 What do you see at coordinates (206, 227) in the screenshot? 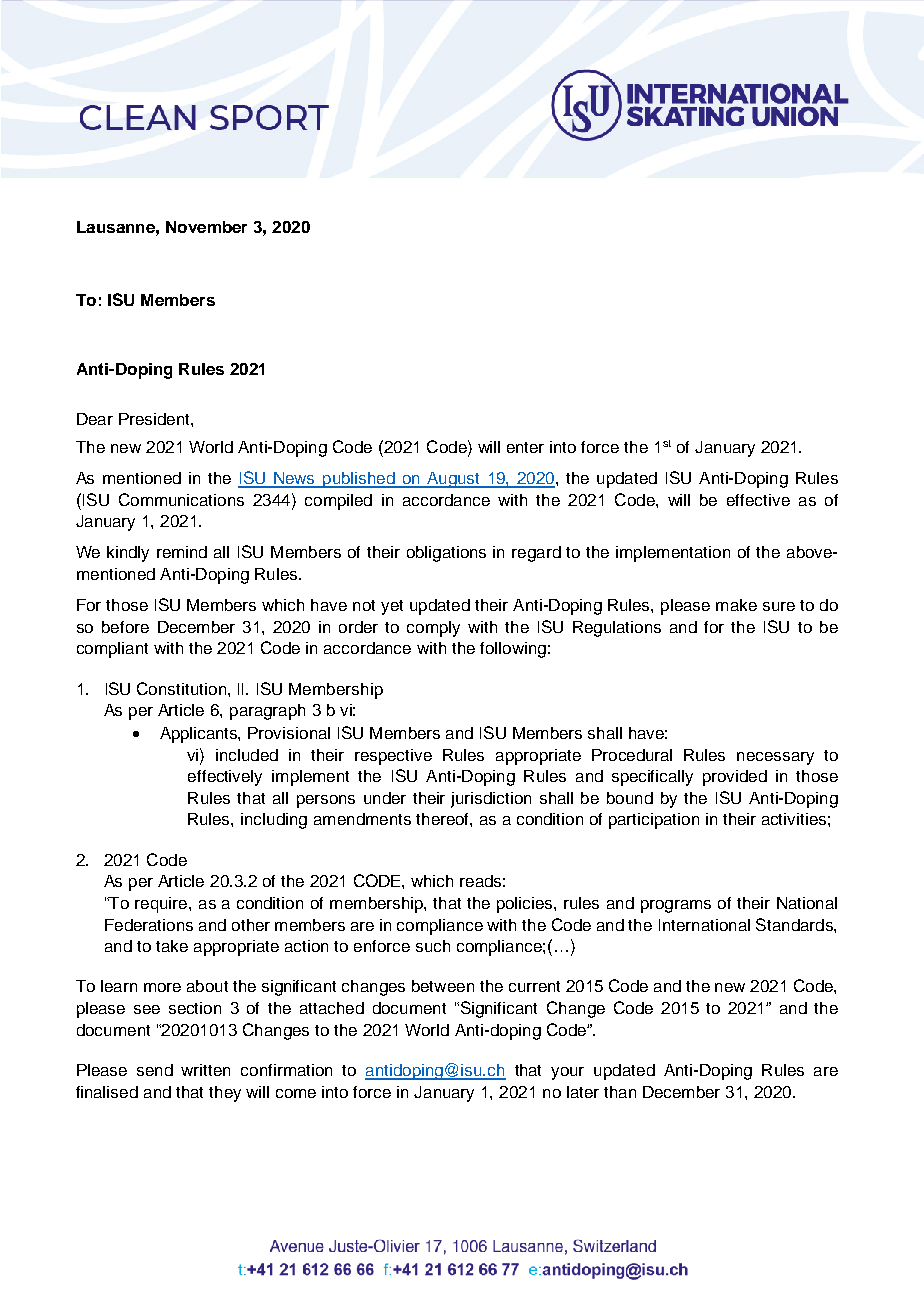
I see `November` at bounding box center [206, 227].
